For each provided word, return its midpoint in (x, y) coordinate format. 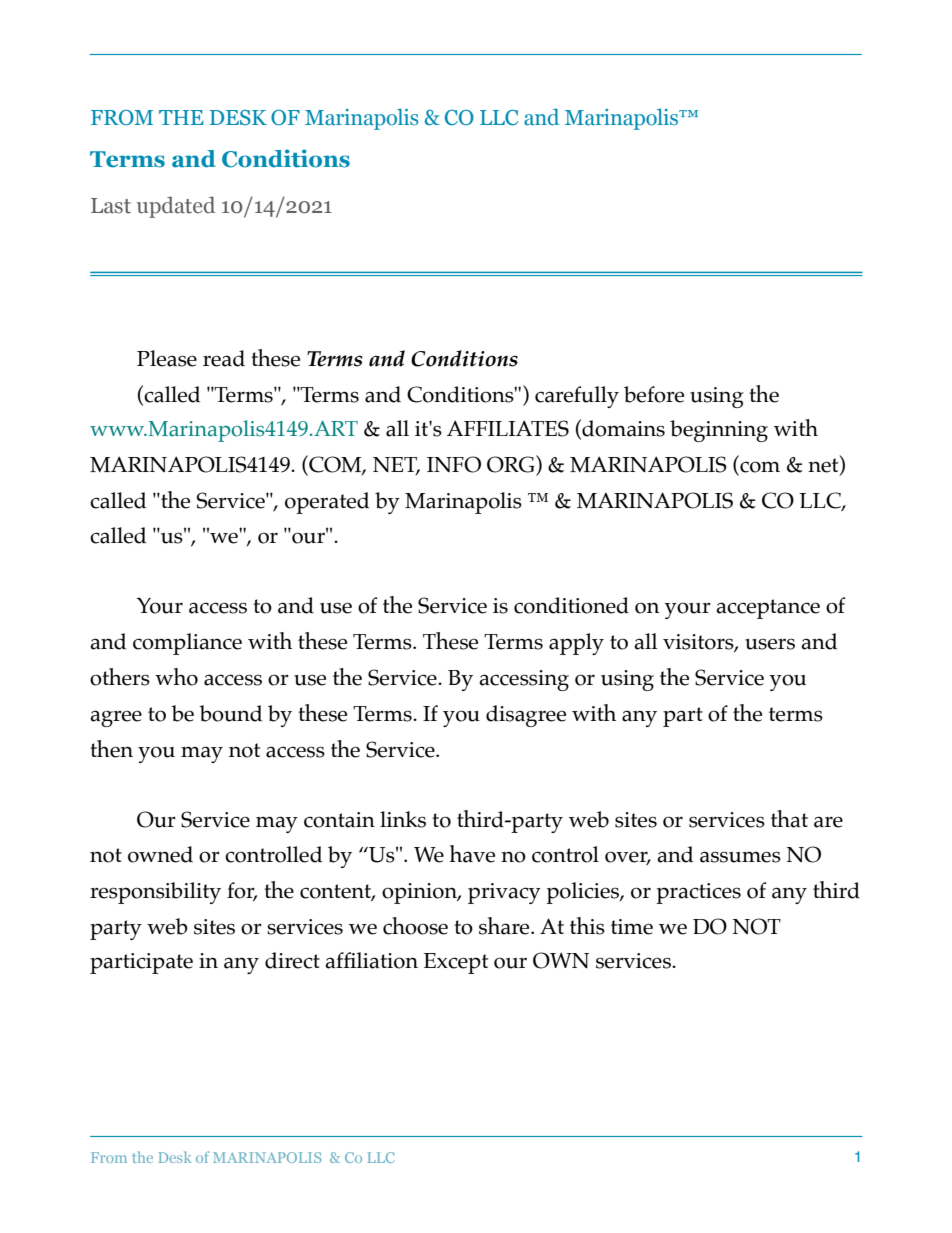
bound (230, 713)
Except (456, 963)
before (654, 394)
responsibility (155, 893)
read (224, 358)
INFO (454, 464)
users (770, 644)
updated (176, 207)
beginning (719, 431)
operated (327, 503)
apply (576, 644)
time (632, 927)
